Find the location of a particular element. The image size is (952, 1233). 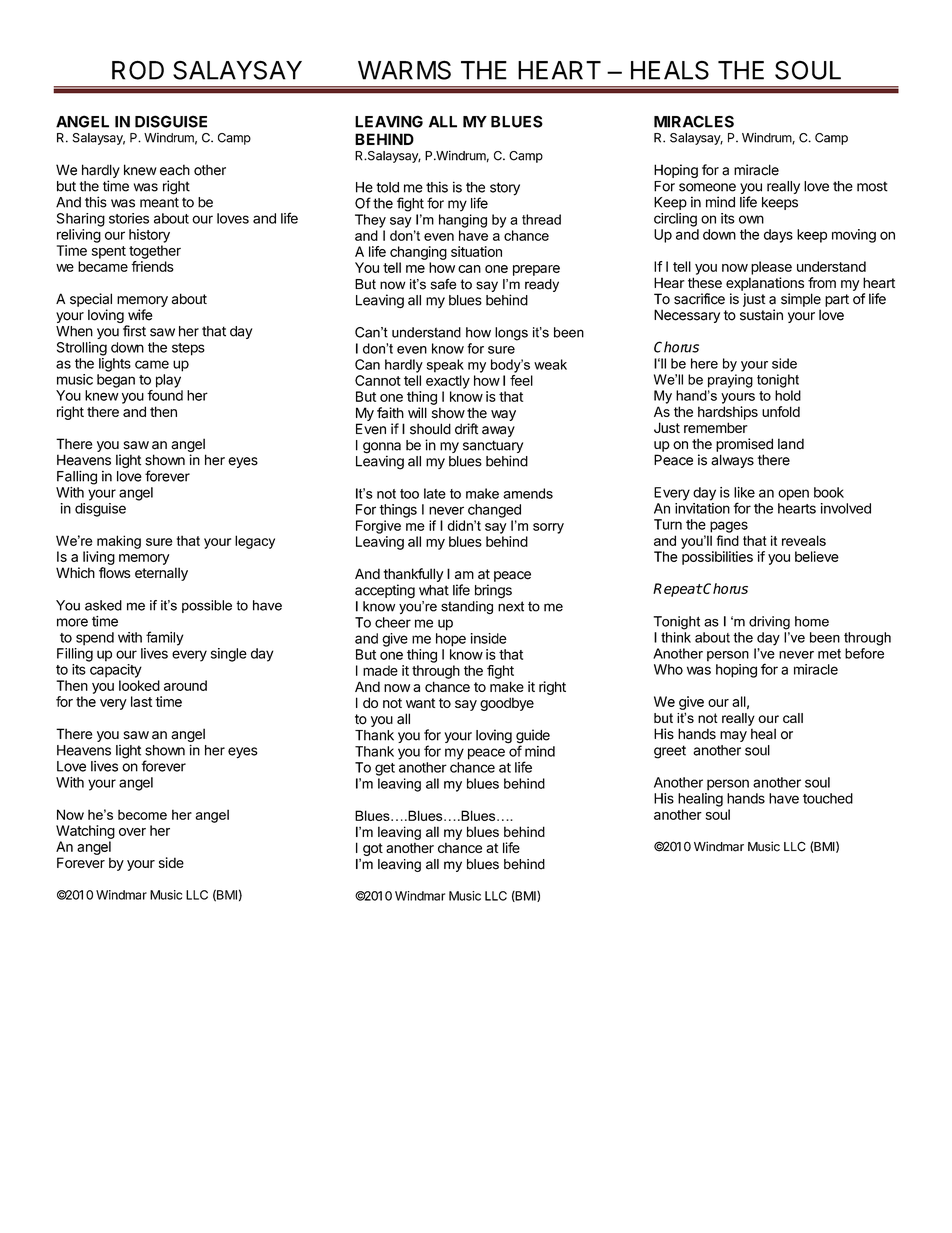

please is located at coordinates (771, 268).
